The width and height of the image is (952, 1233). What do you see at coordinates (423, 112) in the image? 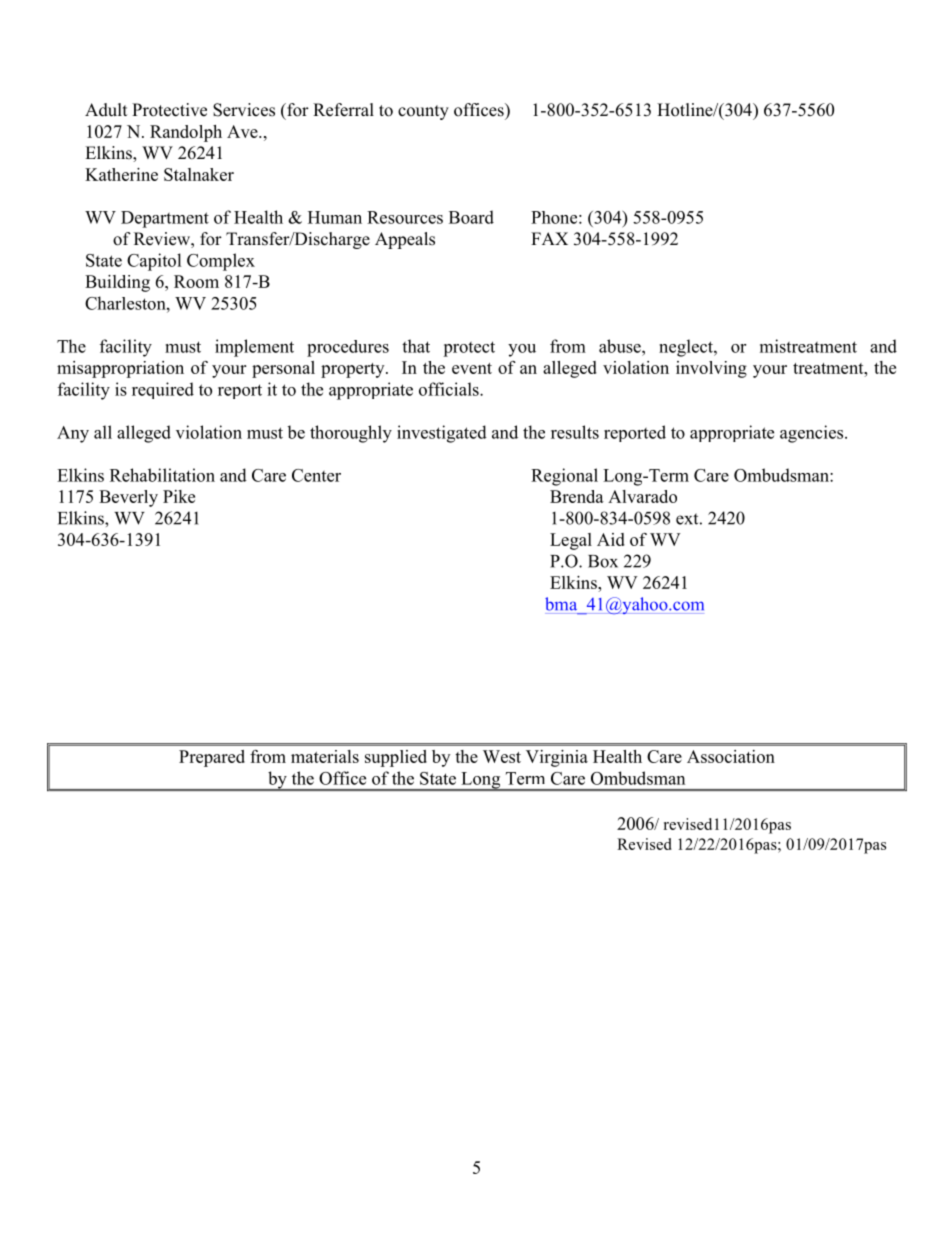
I see `county` at bounding box center [423, 112].
